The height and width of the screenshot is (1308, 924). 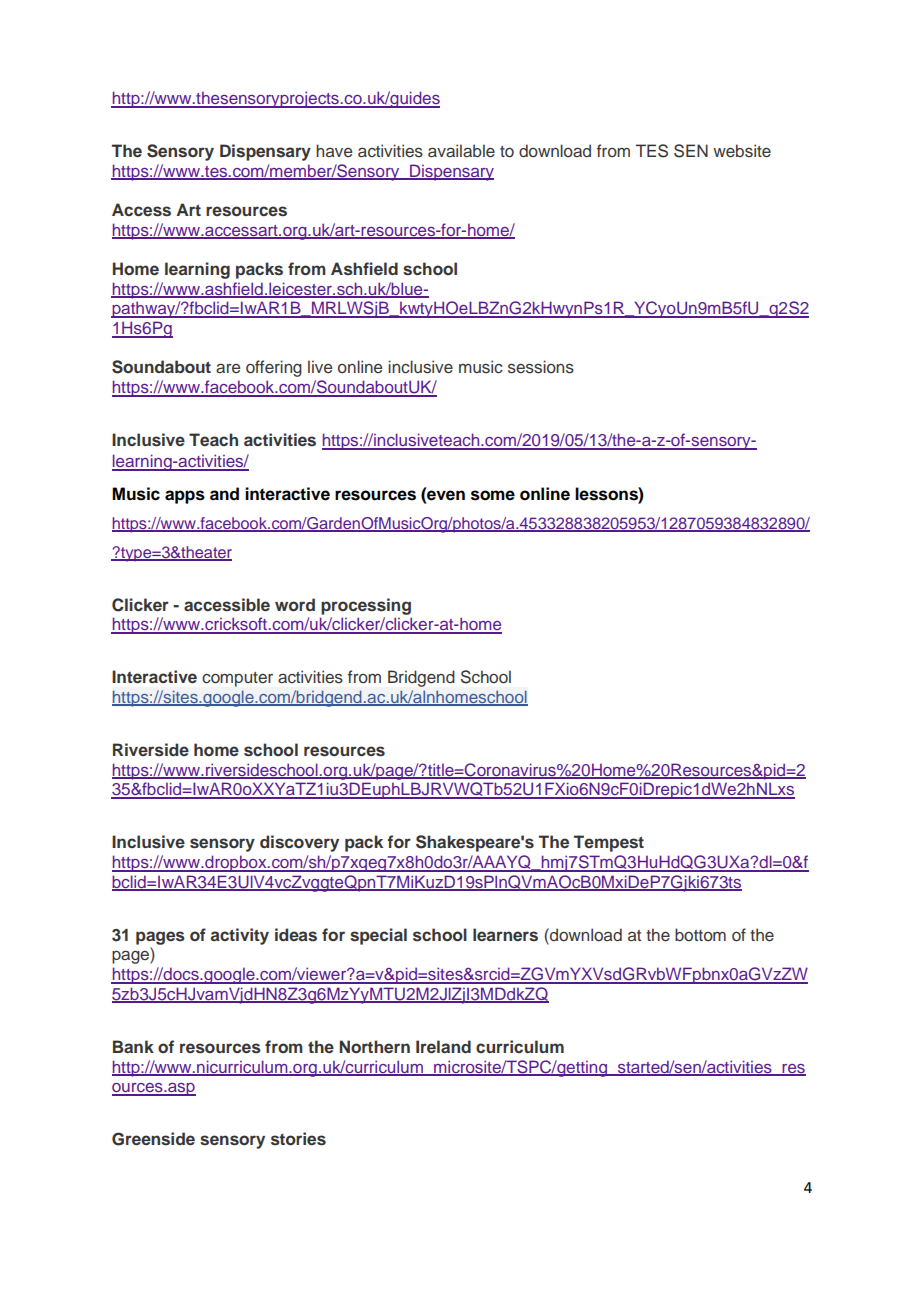 I want to click on stories, so click(x=298, y=1139).
